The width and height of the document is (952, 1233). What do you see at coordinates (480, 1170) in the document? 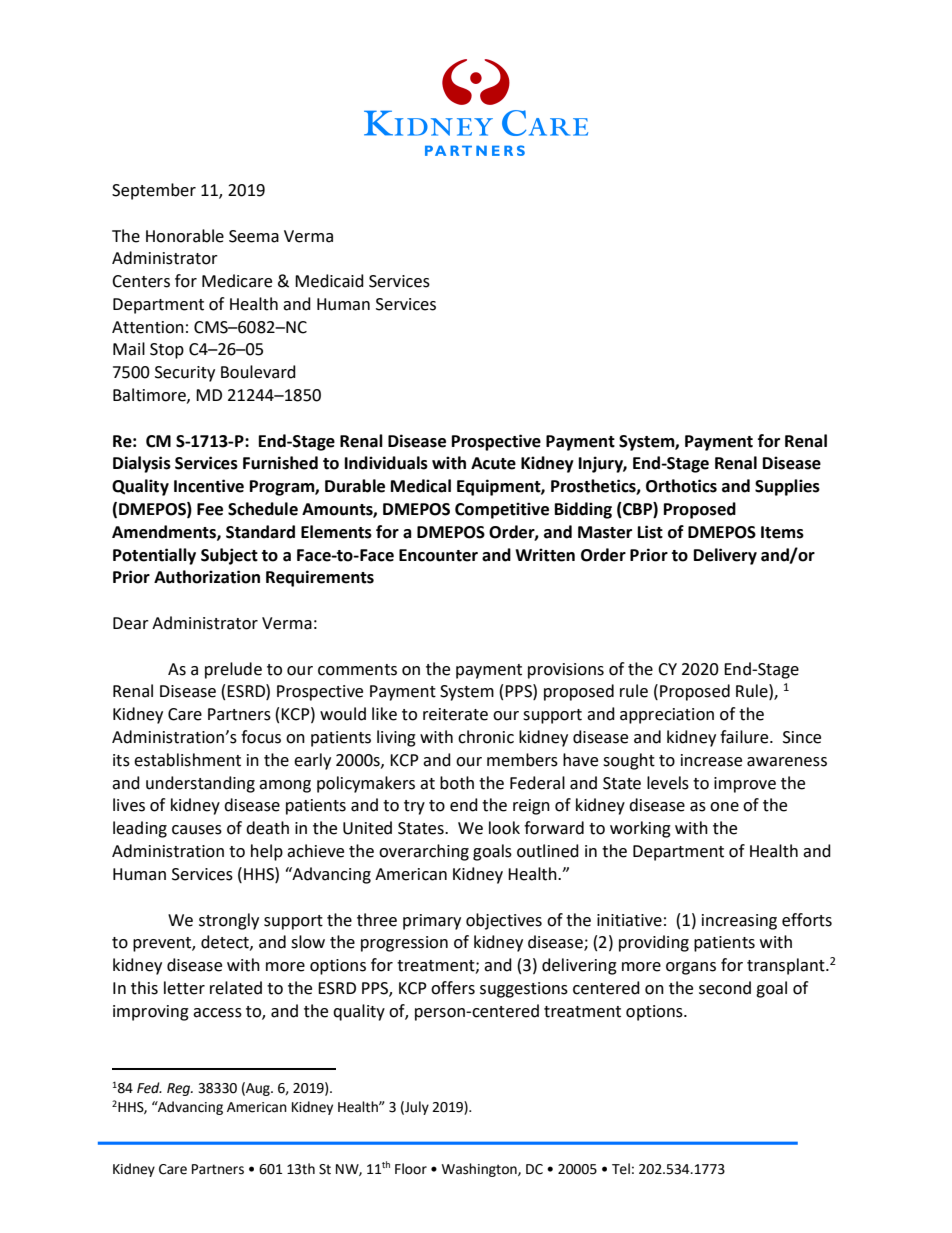
I see `Washington` at bounding box center [480, 1170].
